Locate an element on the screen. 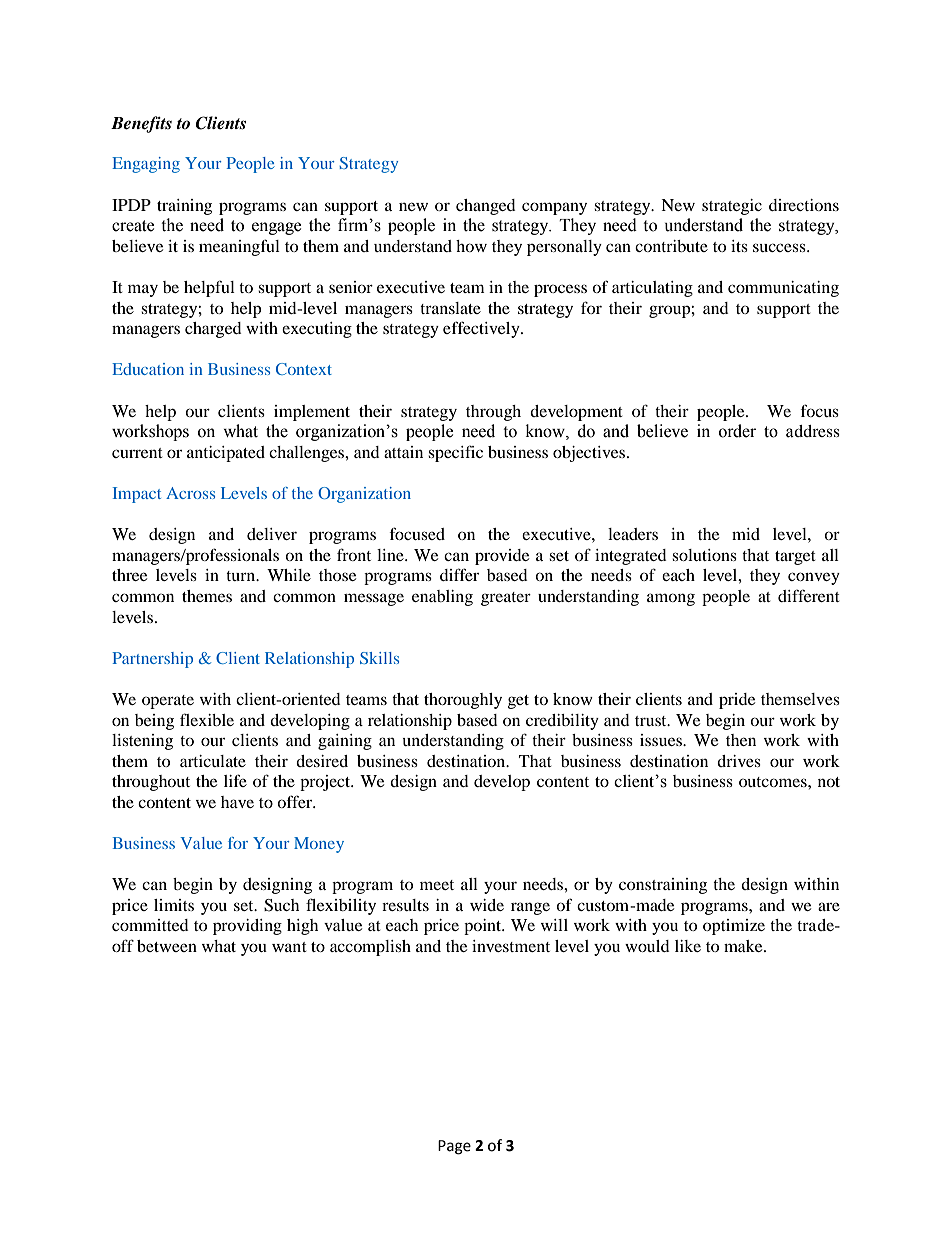 This screenshot has width=952, height=1233. have is located at coordinates (237, 802).
